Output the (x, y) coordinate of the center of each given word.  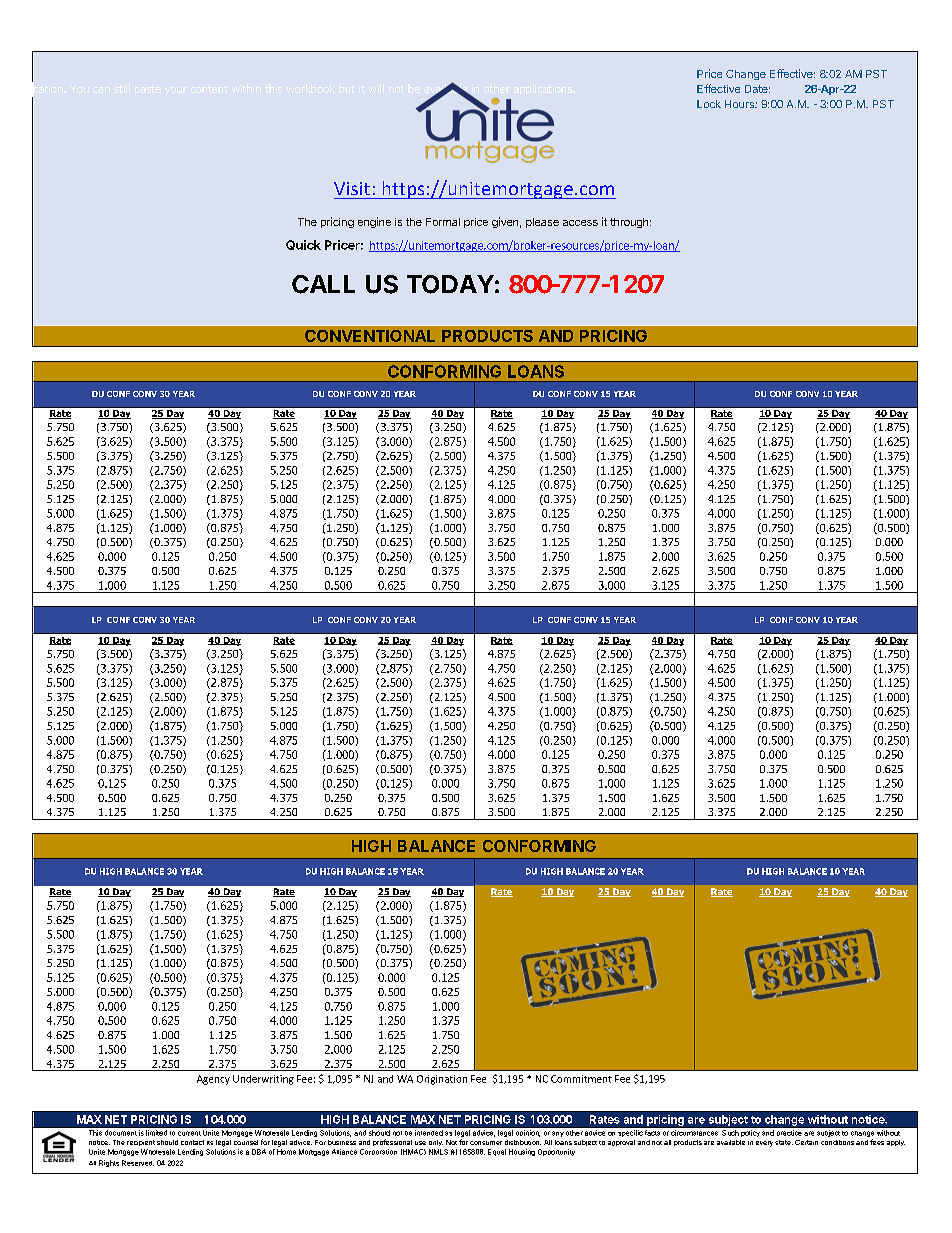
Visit (352, 188)
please (542, 223)
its (210, 1143)
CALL (323, 284)
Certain (806, 1142)
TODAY (450, 284)
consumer (486, 1143)
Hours (740, 104)
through (629, 223)
